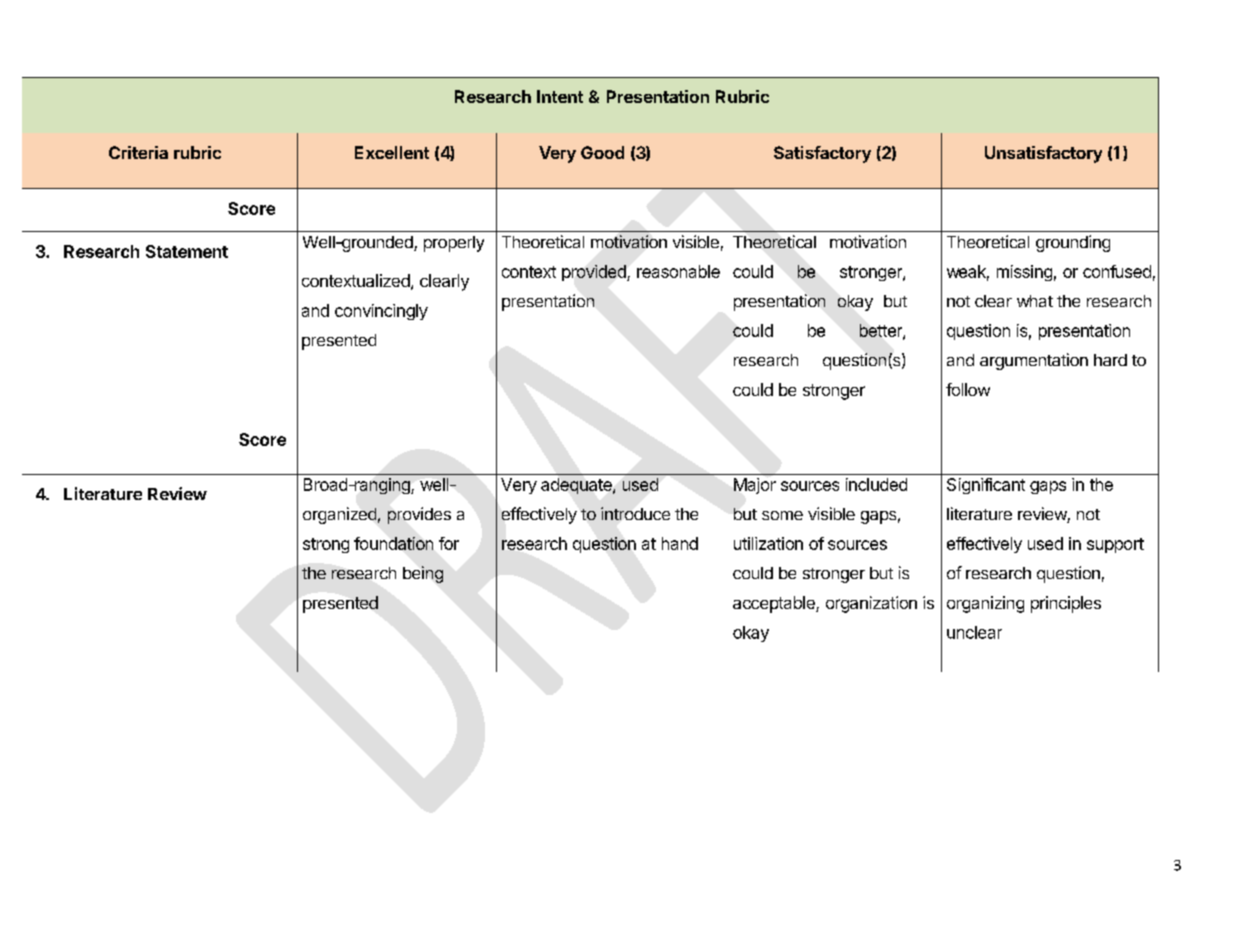 The width and height of the screenshot is (1233, 952). I want to click on being, so click(423, 574).
